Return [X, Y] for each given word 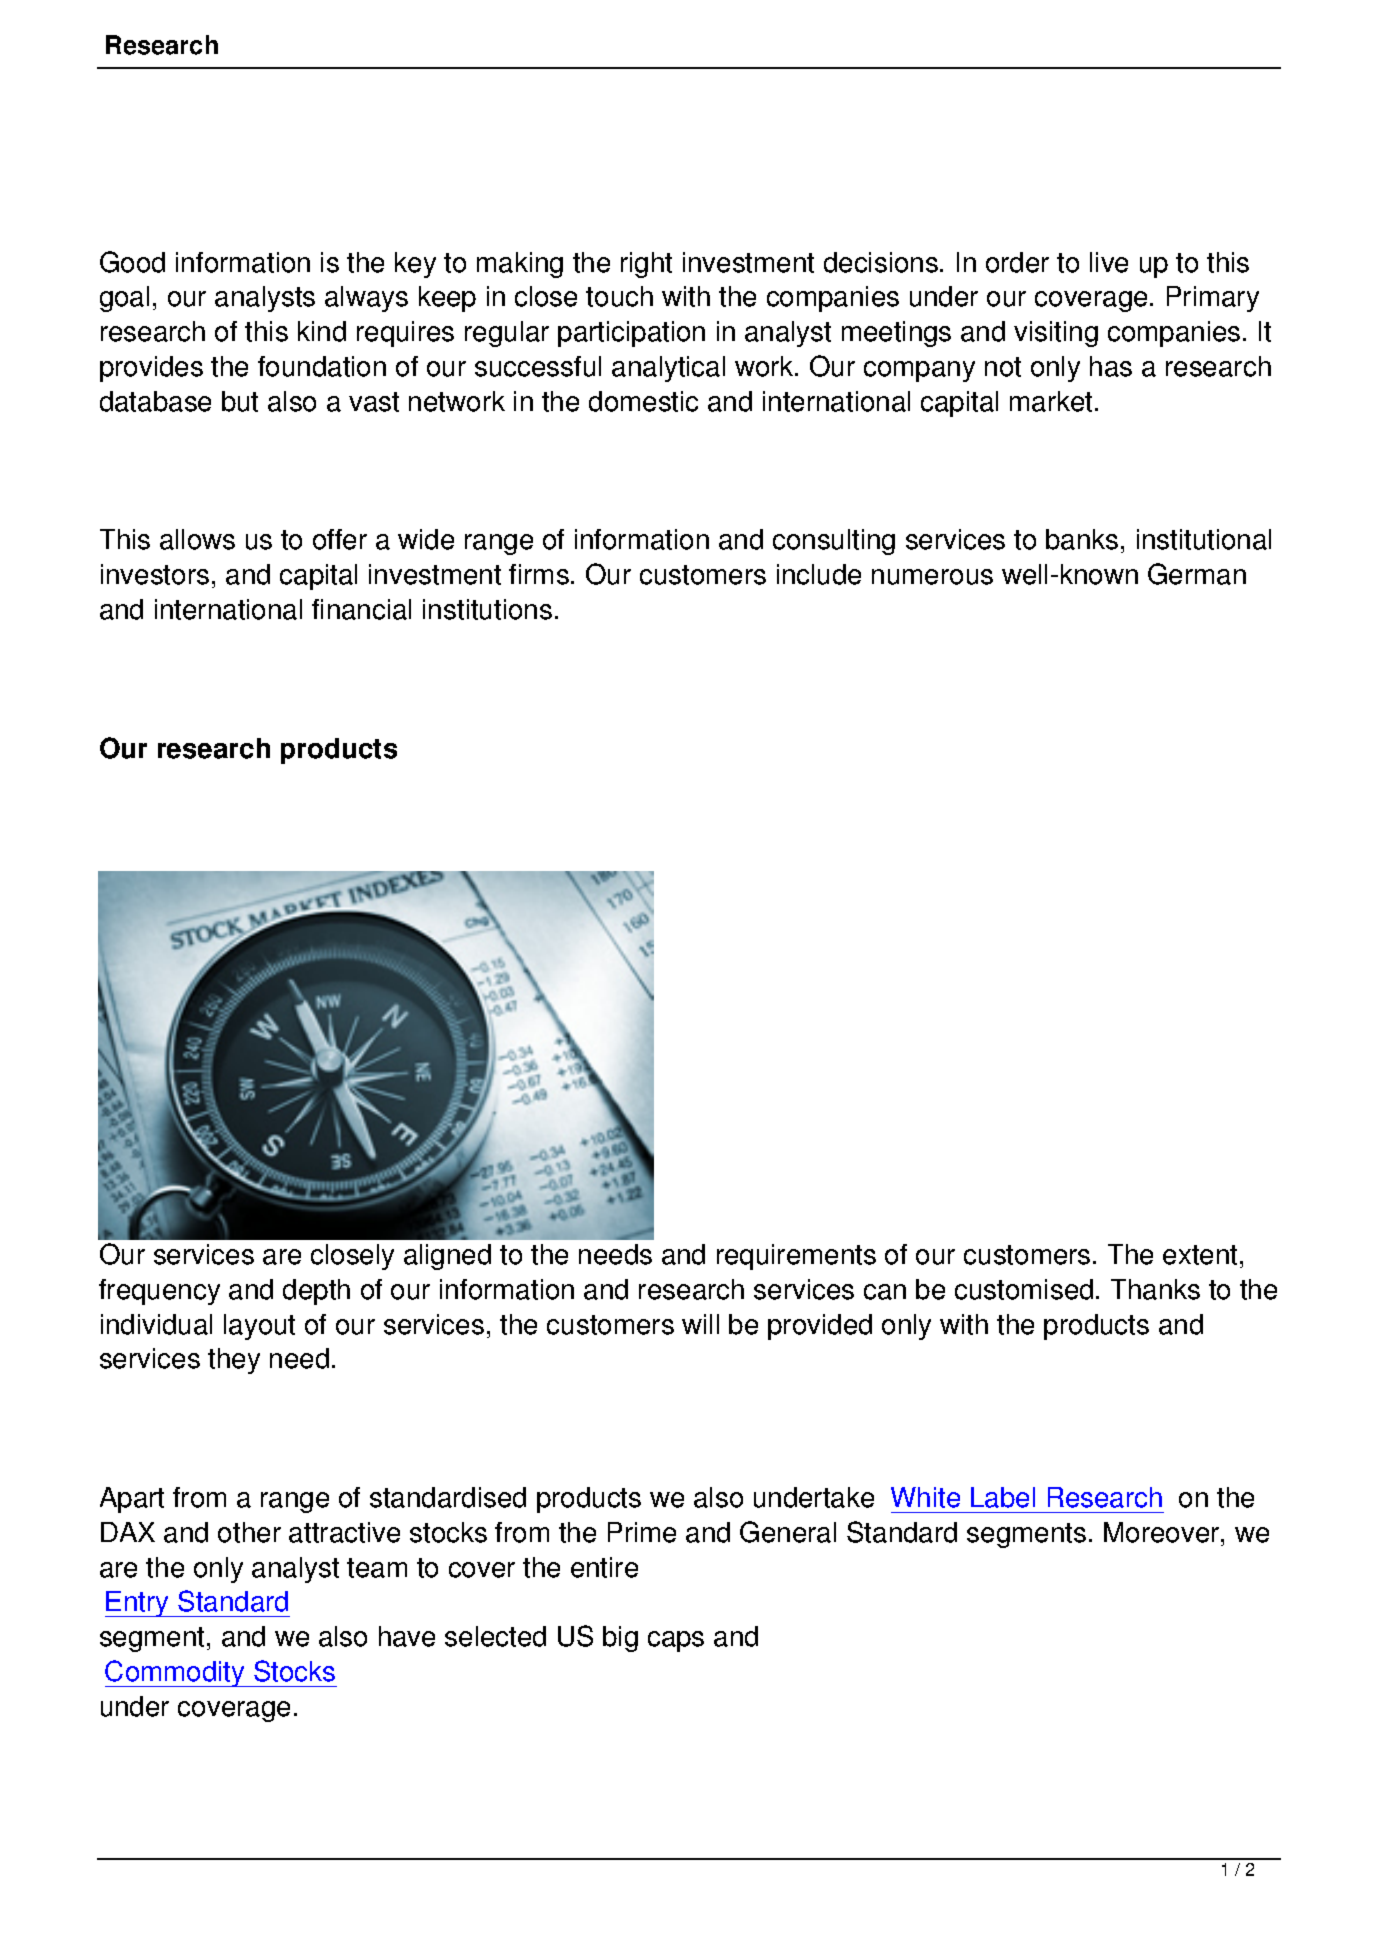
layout [259, 1327]
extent [1200, 1255]
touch [619, 296]
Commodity [176, 1673]
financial [361, 609]
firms [539, 574]
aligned [447, 1257]
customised [1024, 1289]
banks [1082, 539]
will [700, 1324]
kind [322, 331]
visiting [1056, 334]
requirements [796, 1257]
